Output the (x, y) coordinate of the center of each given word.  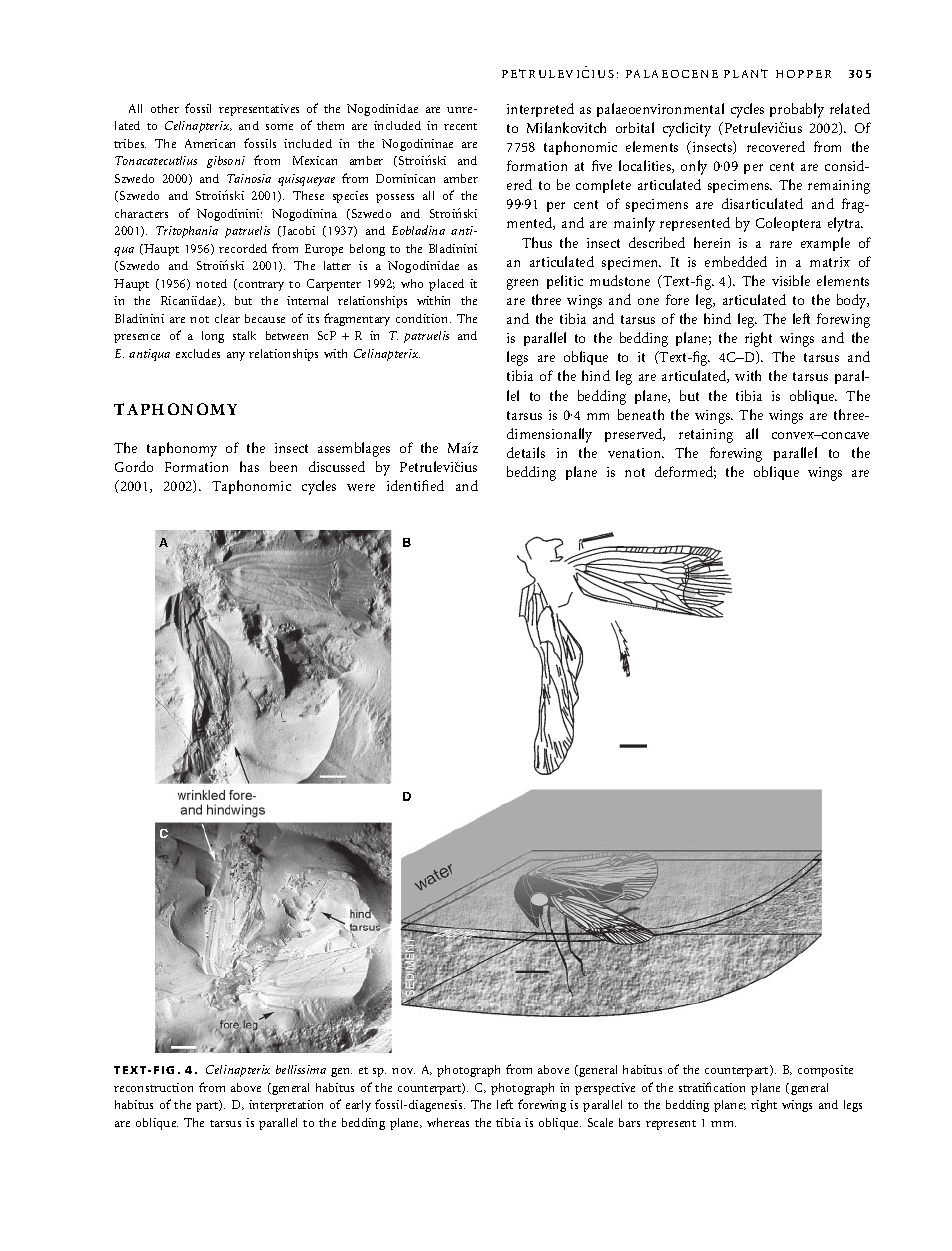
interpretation (286, 1106)
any (236, 356)
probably (797, 110)
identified (415, 485)
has (249, 466)
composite (825, 1071)
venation (636, 453)
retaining (706, 436)
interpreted (540, 110)
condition (423, 318)
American (210, 143)
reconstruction (153, 1087)
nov (403, 1071)
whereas (448, 1122)
